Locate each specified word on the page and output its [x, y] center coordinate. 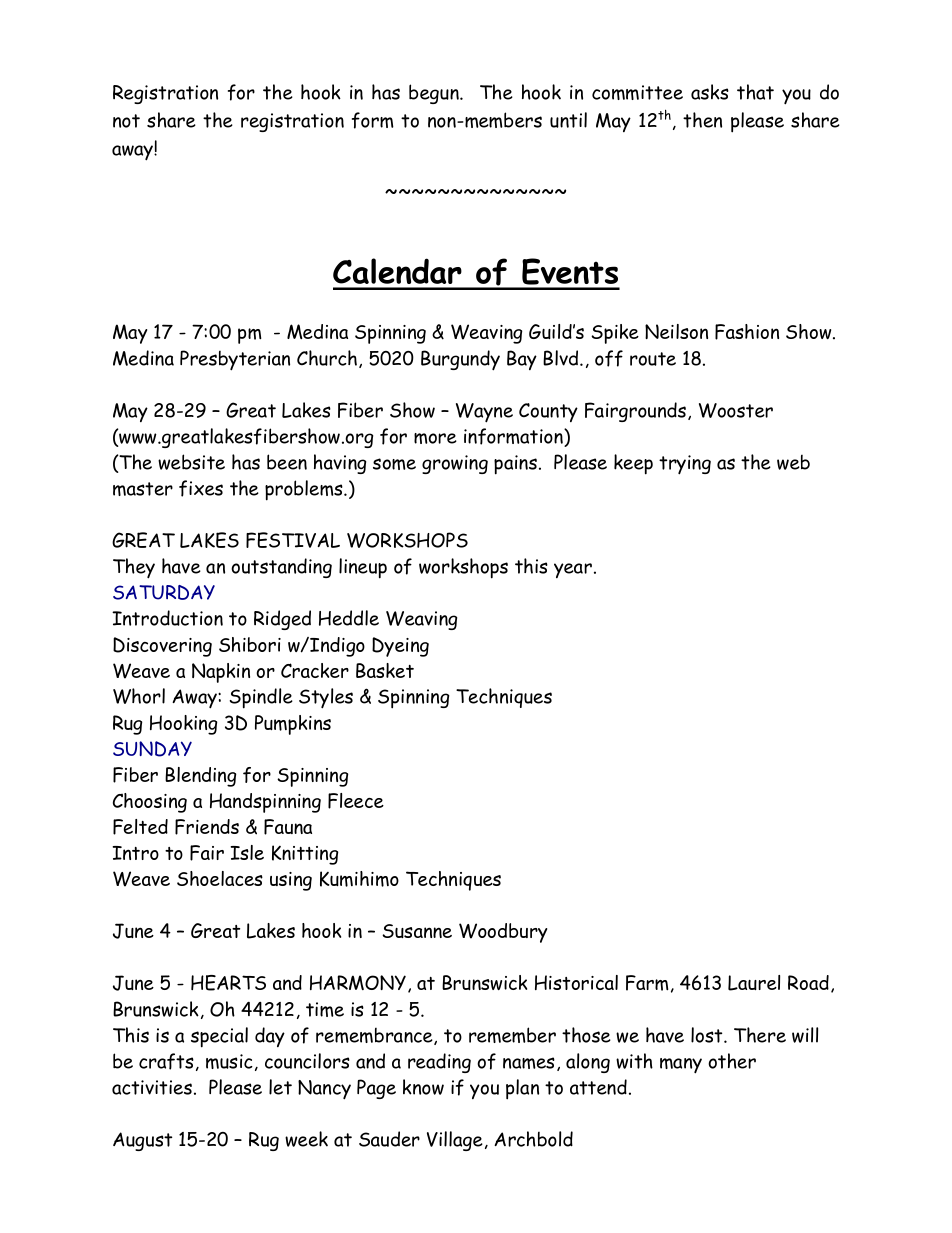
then [702, 120]
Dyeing [400, 647]
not [126, 121]
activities [152, 1087]
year [573, 570]
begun [435, 94]
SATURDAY [164, 592]
